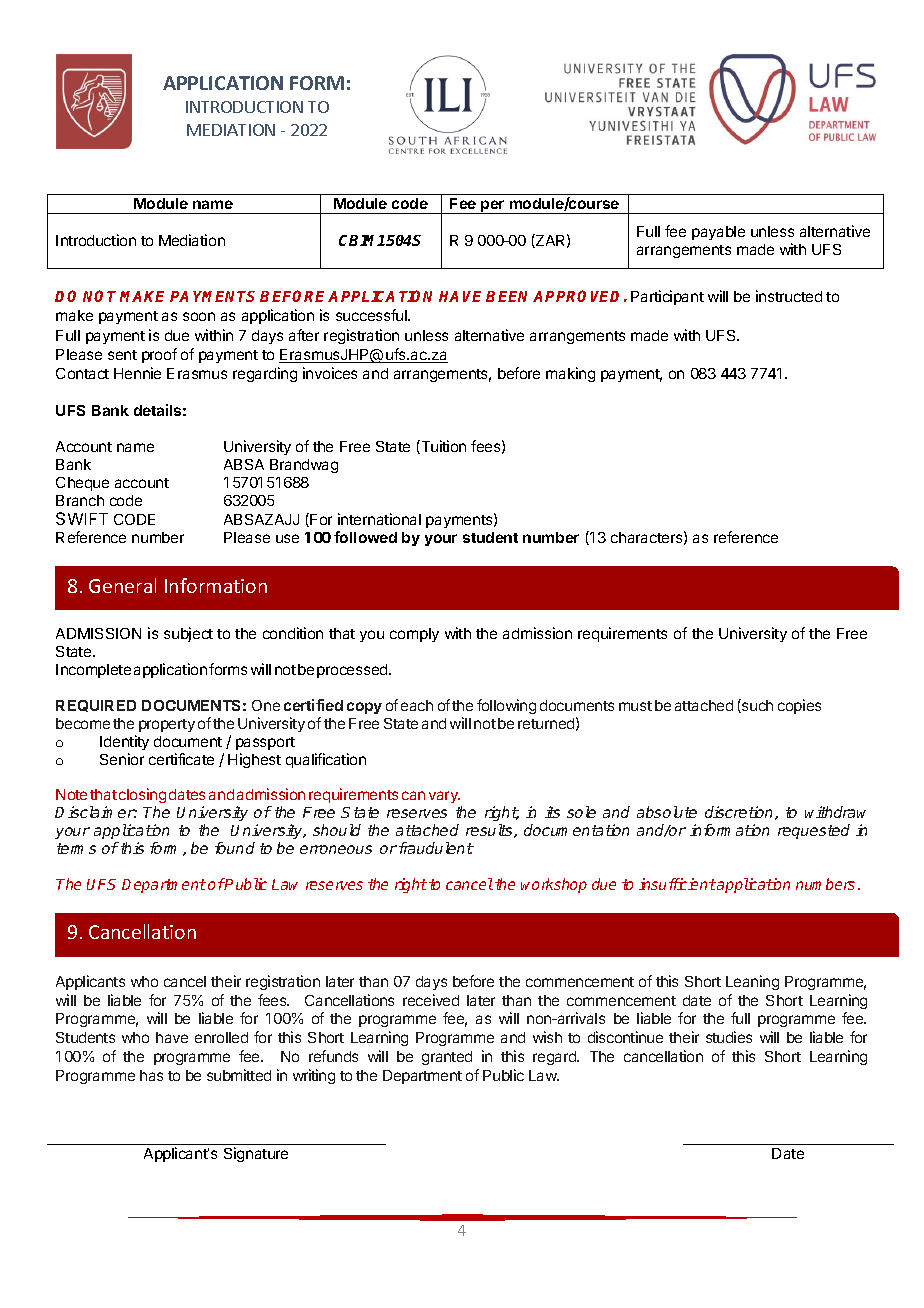 The width and height of the screenshot is (924, 1308). What do you see at coordinates (151, 1075) in the screenshot?
I see `has` at bounding box center [151, 1075].
